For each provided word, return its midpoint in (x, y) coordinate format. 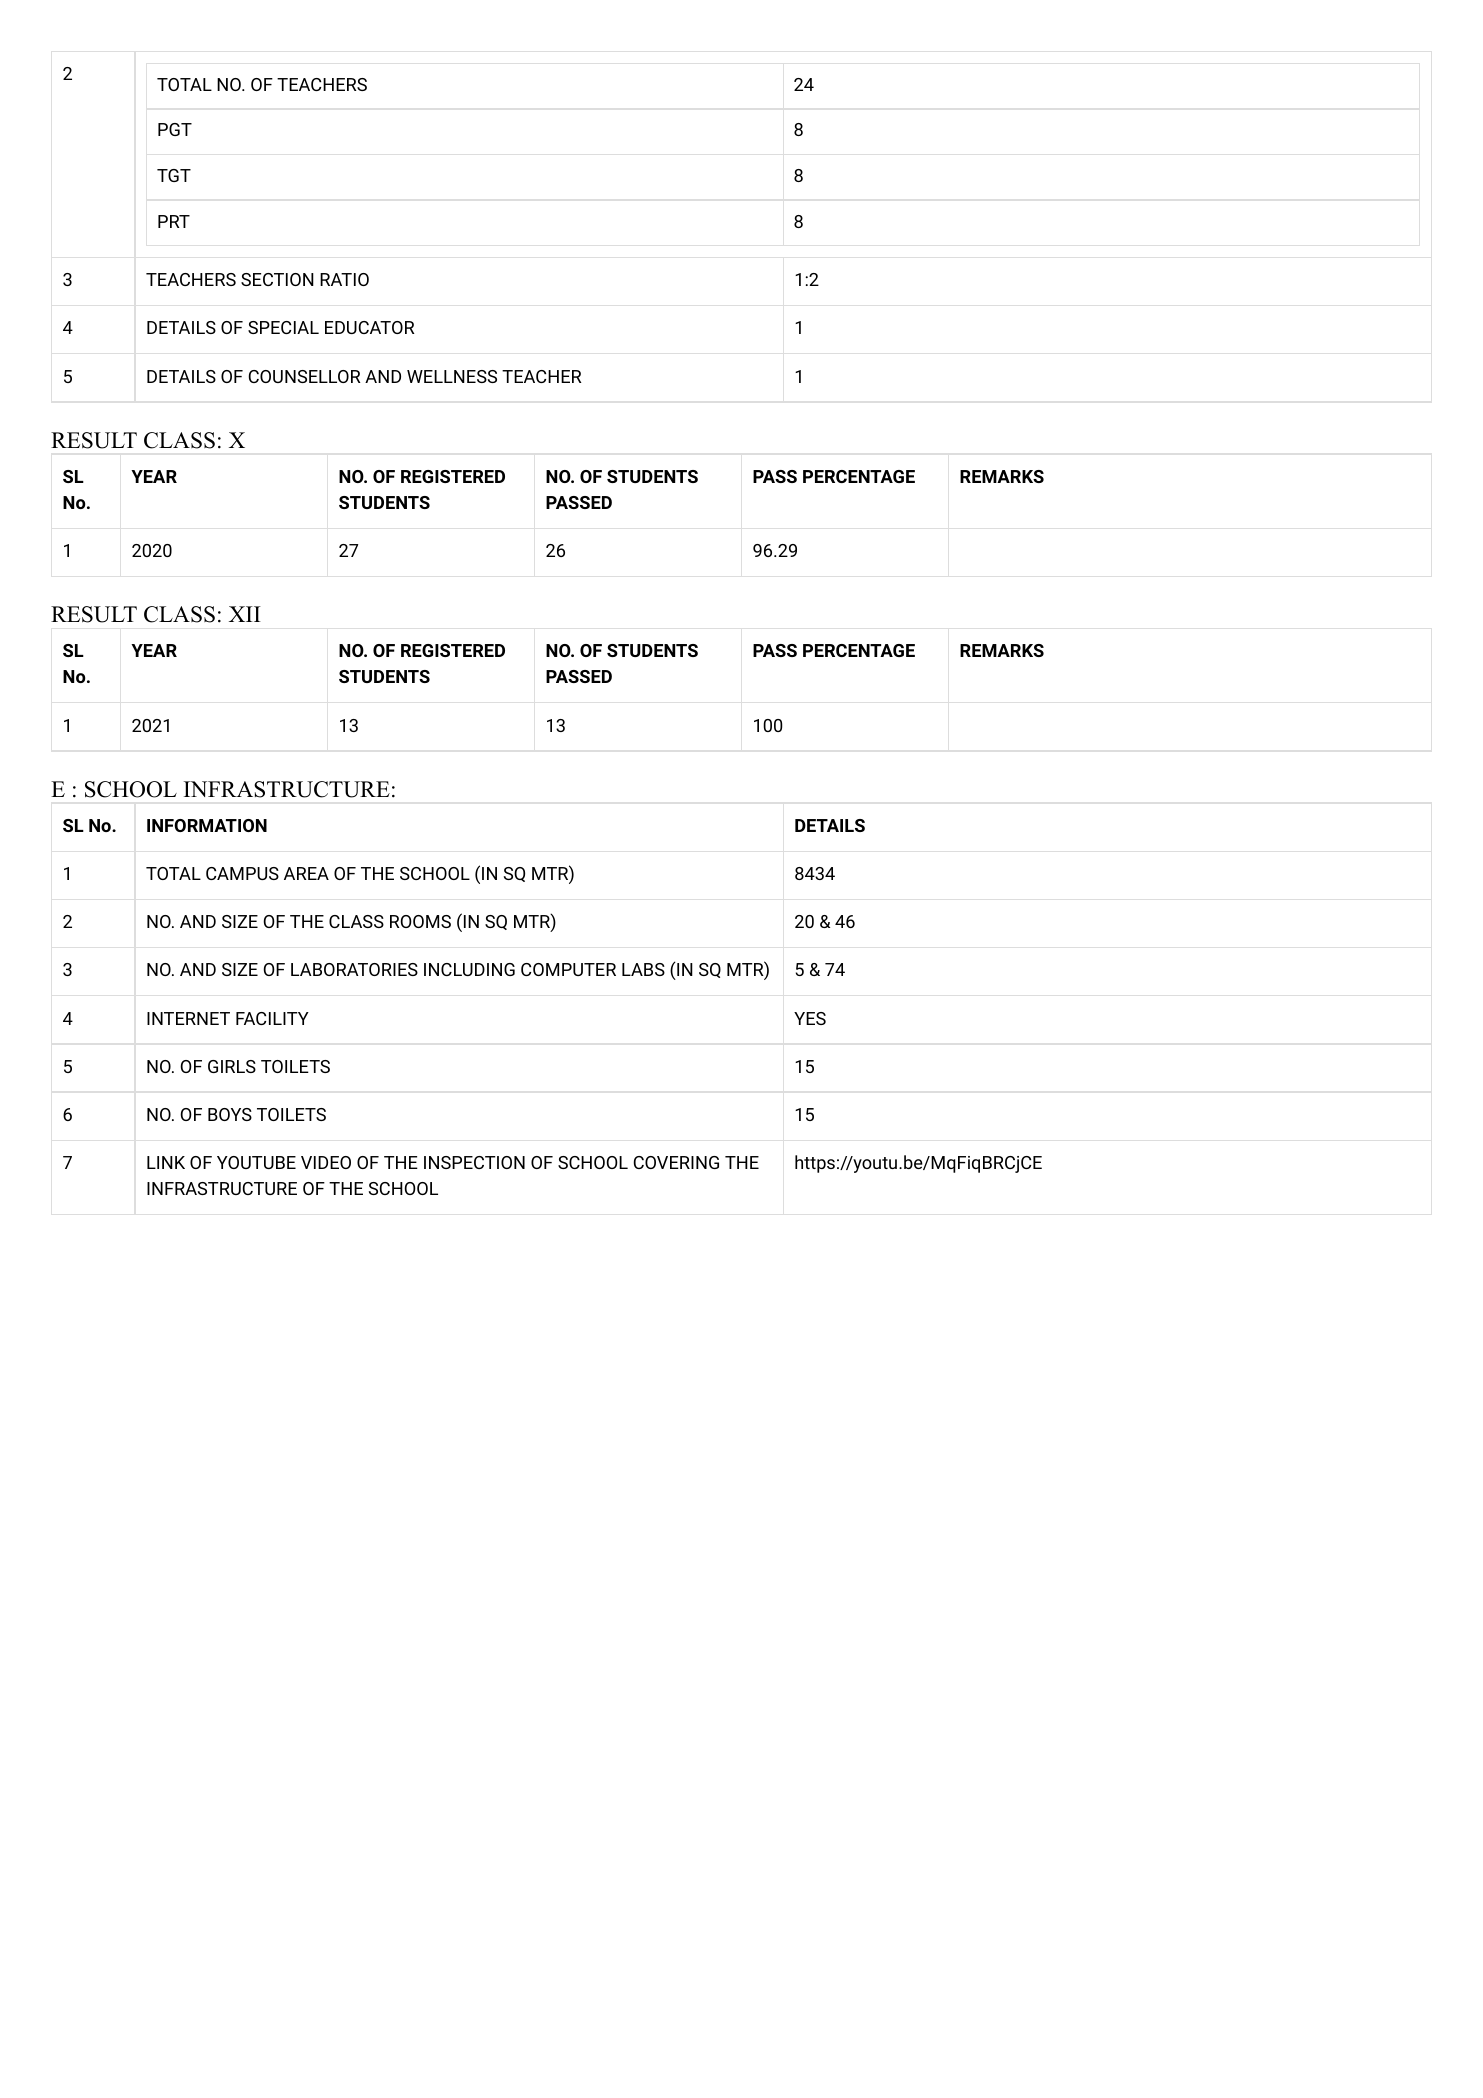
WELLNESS (452, 376)
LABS (643, 969)
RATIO (344, 279)
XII (245, 614)
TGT (174, 175)
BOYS (230, 1114)
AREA (306, 873)
